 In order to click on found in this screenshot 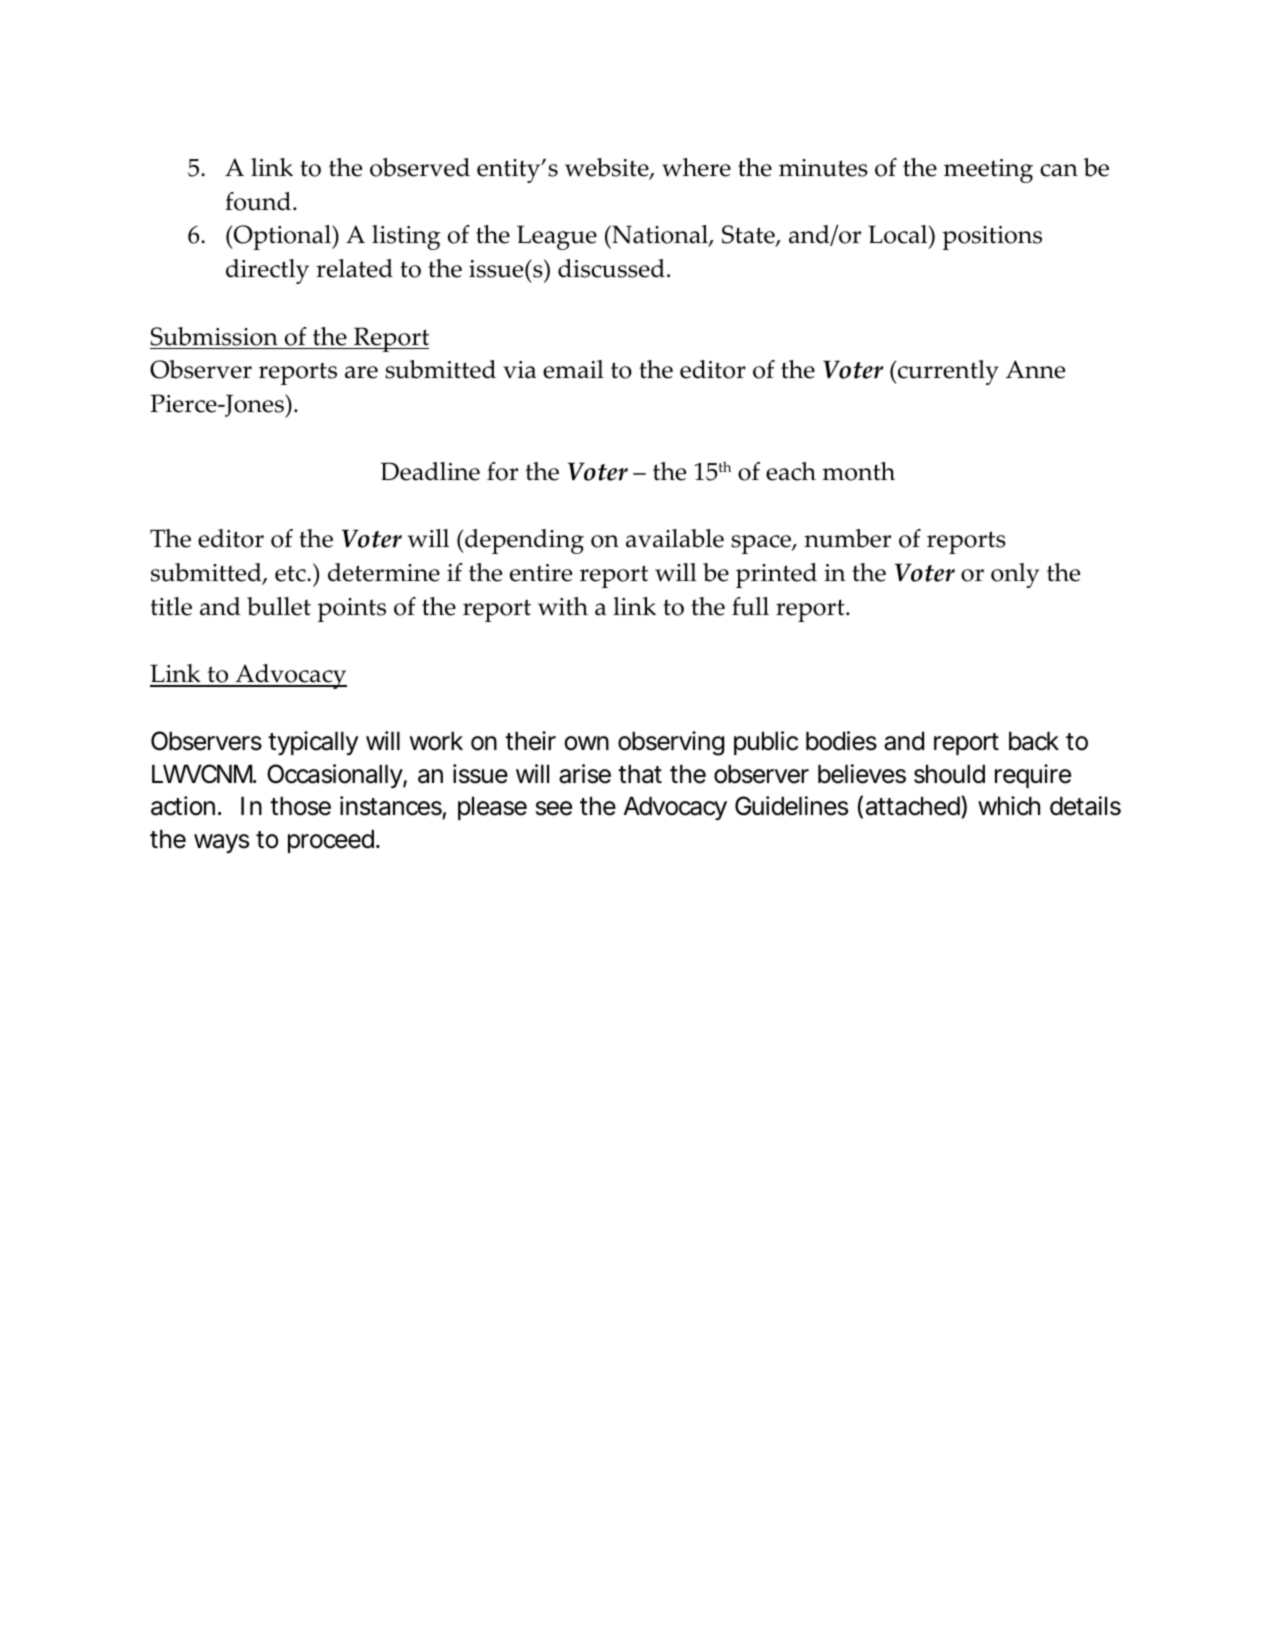, I will do `click(259, 201)`.
